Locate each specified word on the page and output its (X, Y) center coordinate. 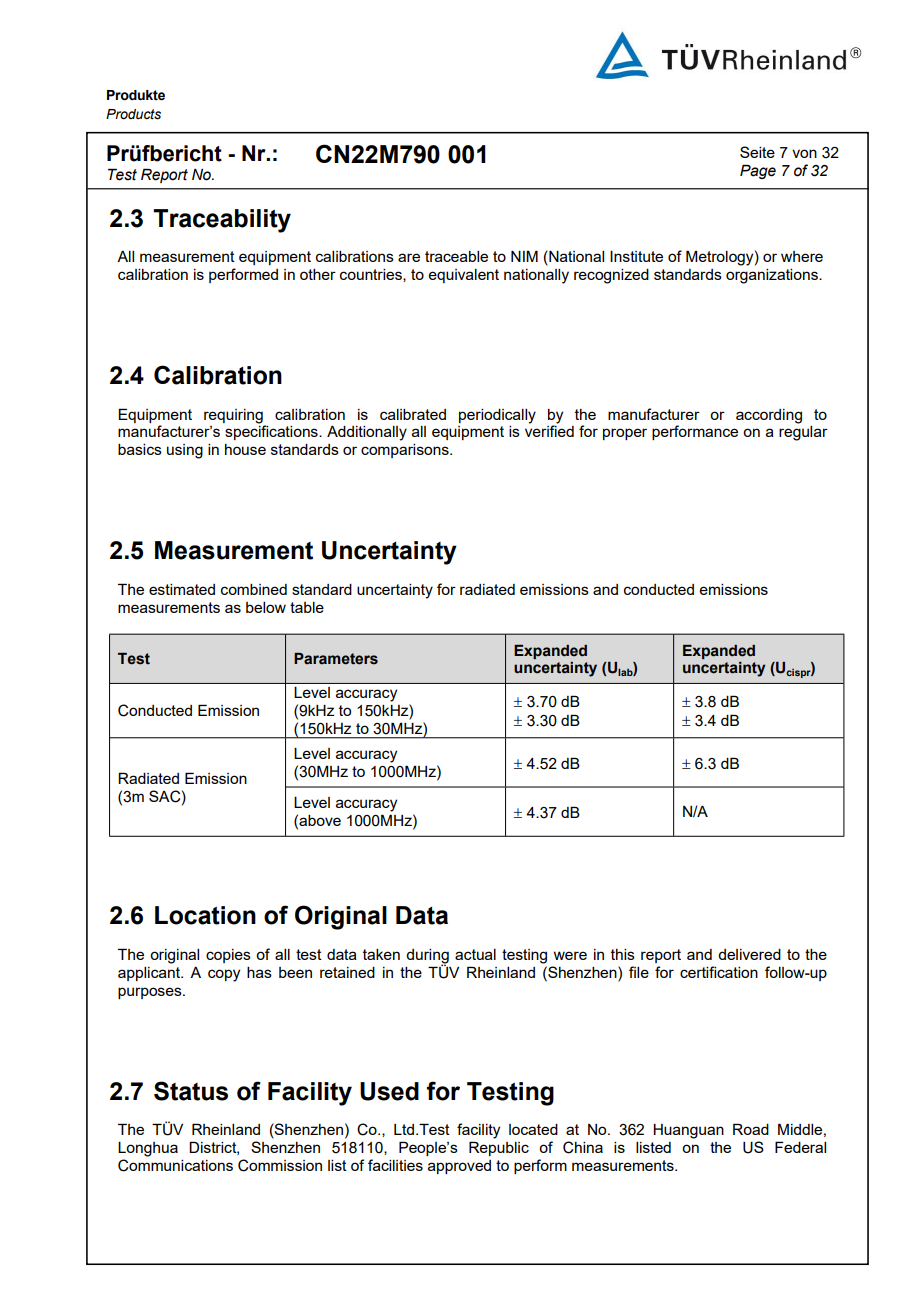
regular (803, 433)
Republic (499, 1148)
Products (133, 114)
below (266, 607)
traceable (456, 256)
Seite (757, 152)
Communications (175, 1165)
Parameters (336, 659)
